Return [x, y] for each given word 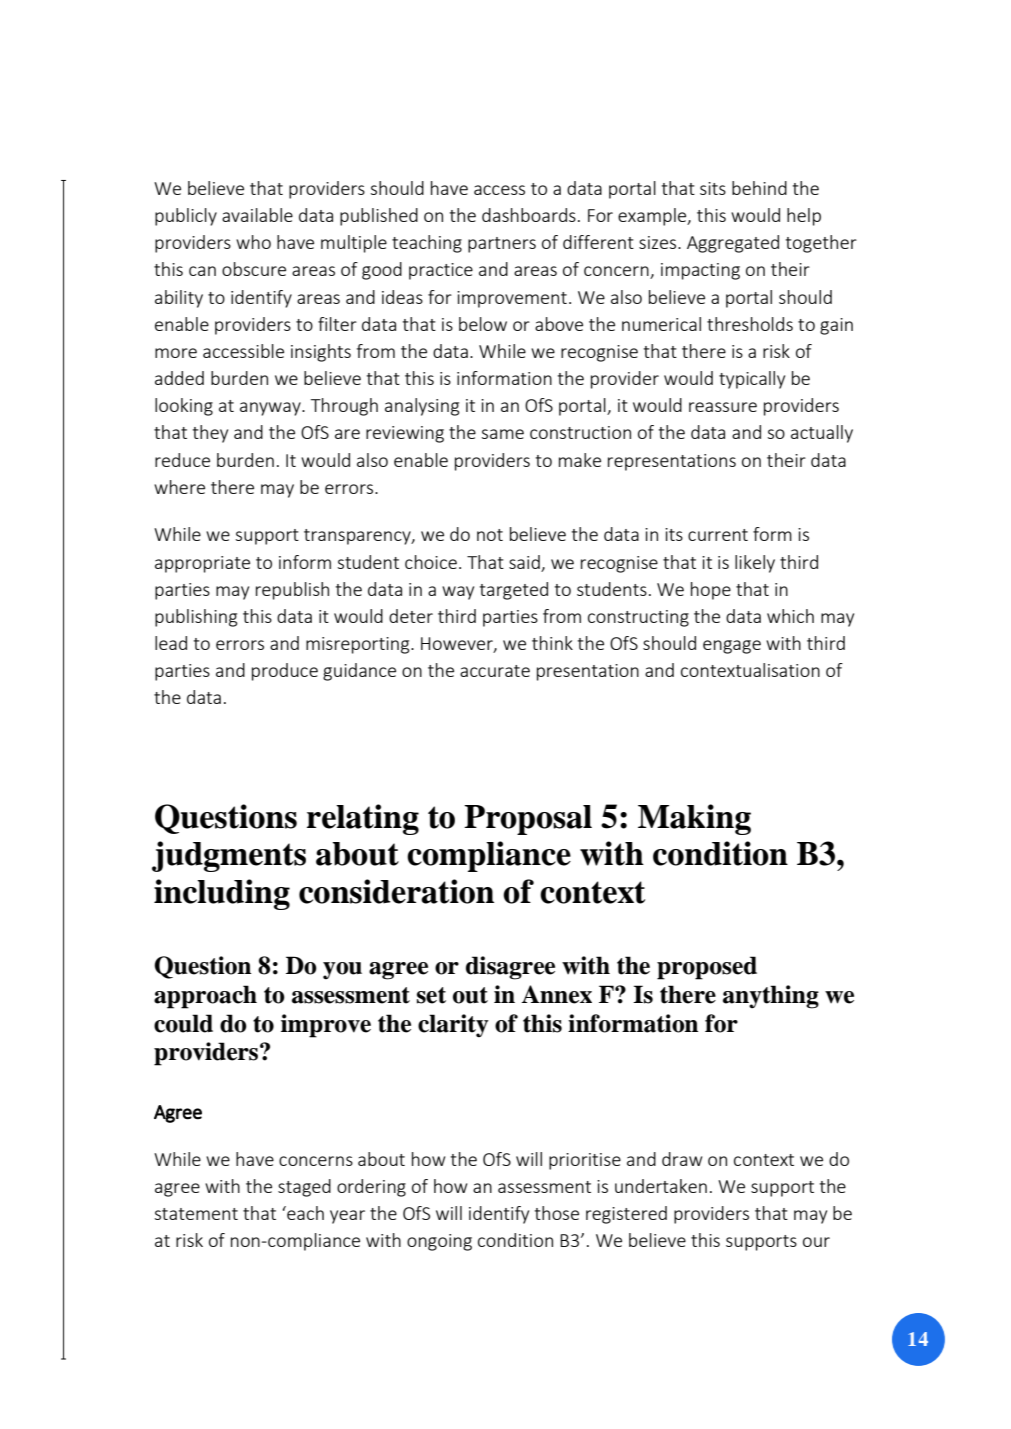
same [502, 434]
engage [732, 647]
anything [771, 997]
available [257, 215]
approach [205, 997]
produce [285, 672]
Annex [556, 994]
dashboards [529, 215]
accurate [495, 671]
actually [822, 434]
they [210, 434]
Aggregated [733, 244]
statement [196, 1214]
